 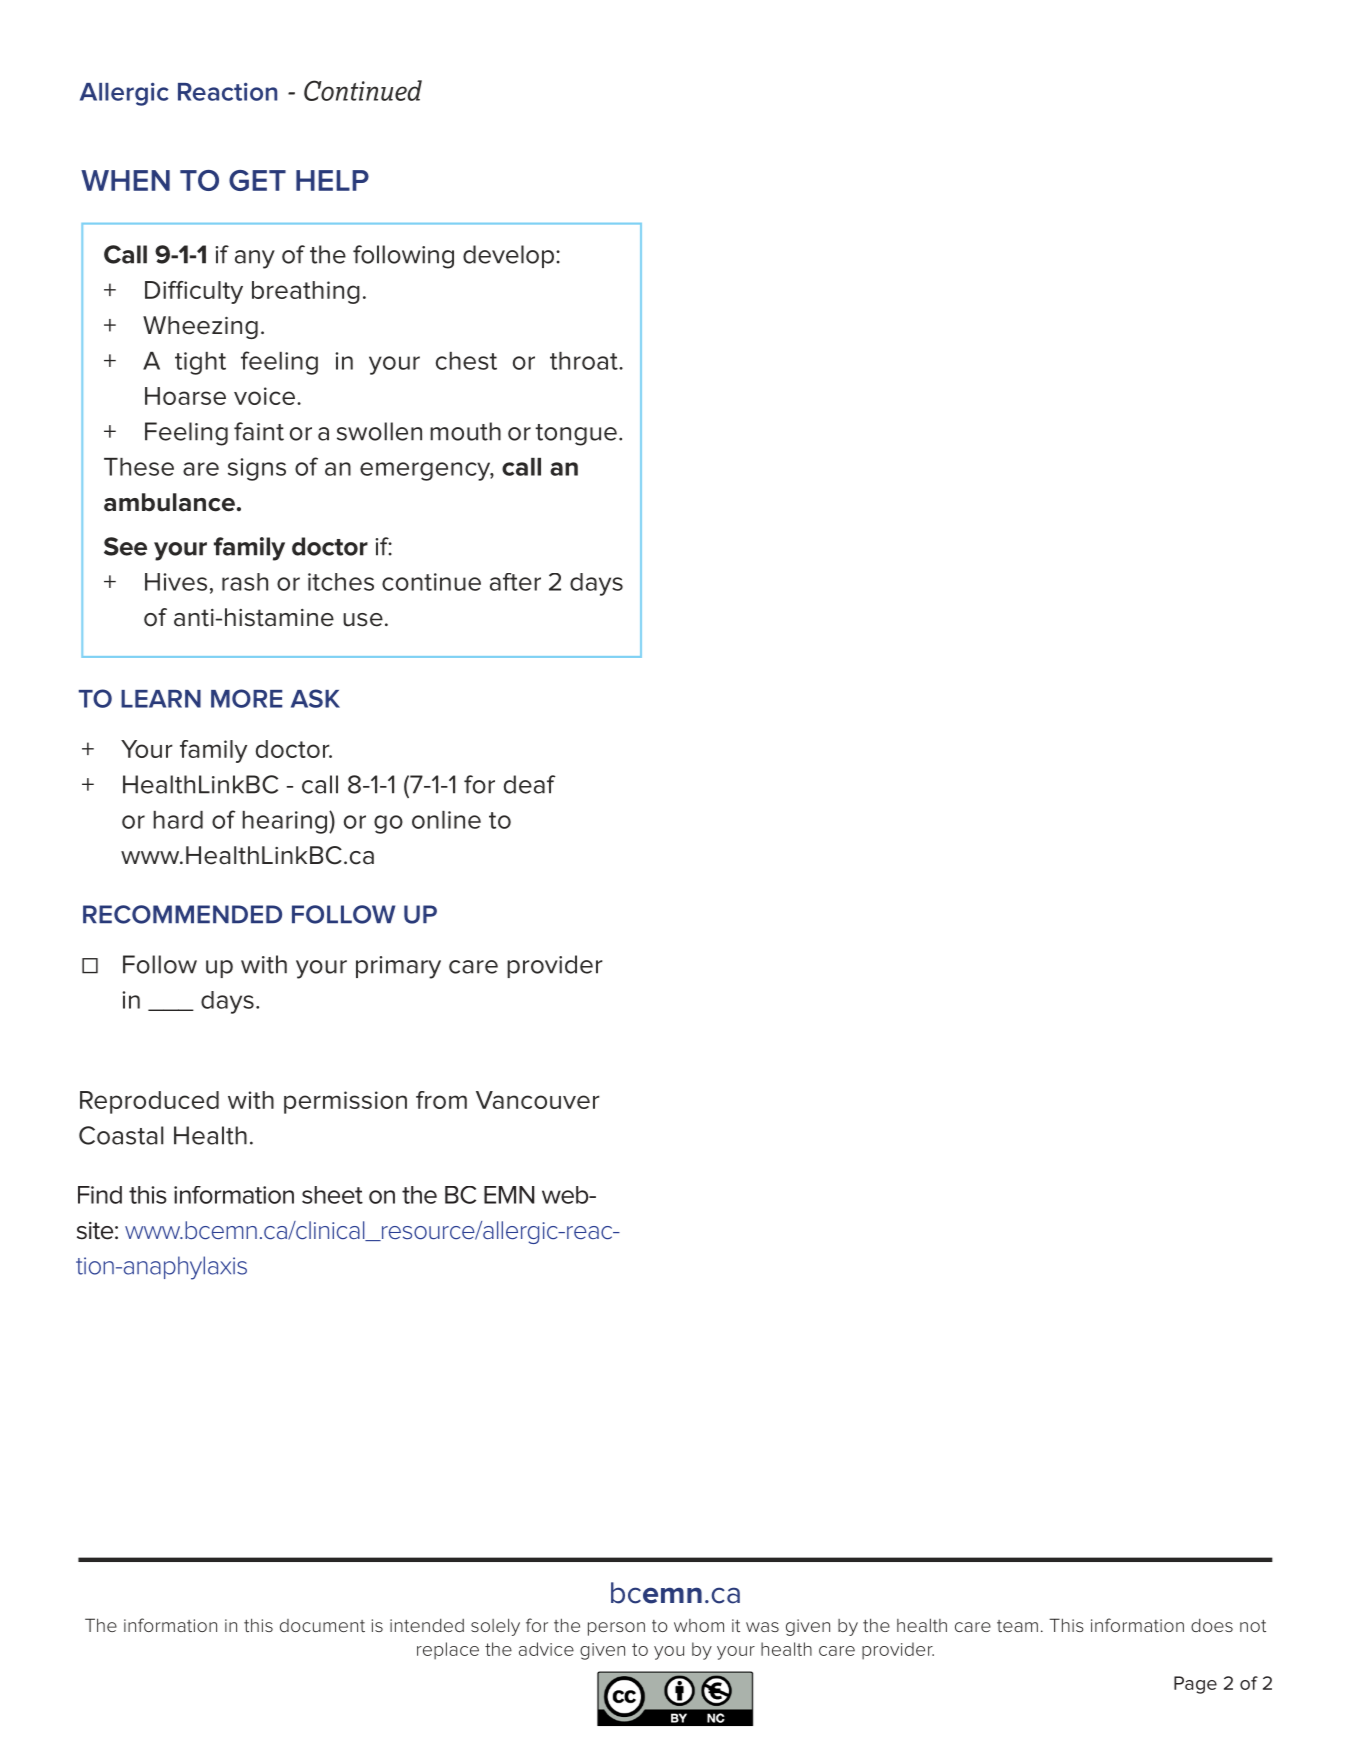 What do you see at coordinates (530, 784) in the document?
I see `deaf` at bounding box center [530, 784].
